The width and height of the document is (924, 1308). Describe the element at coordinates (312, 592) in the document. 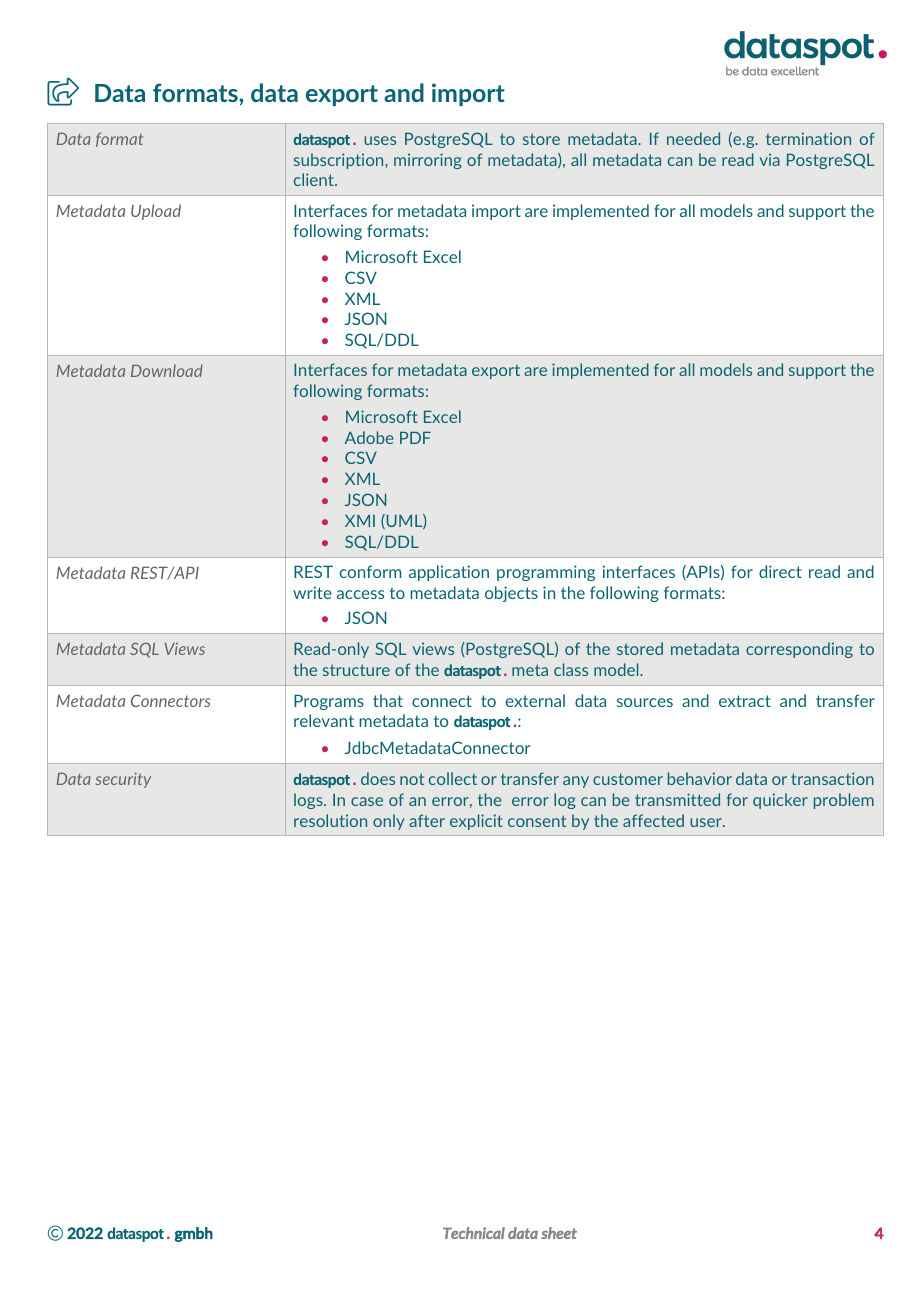

I see `write` at that location.
